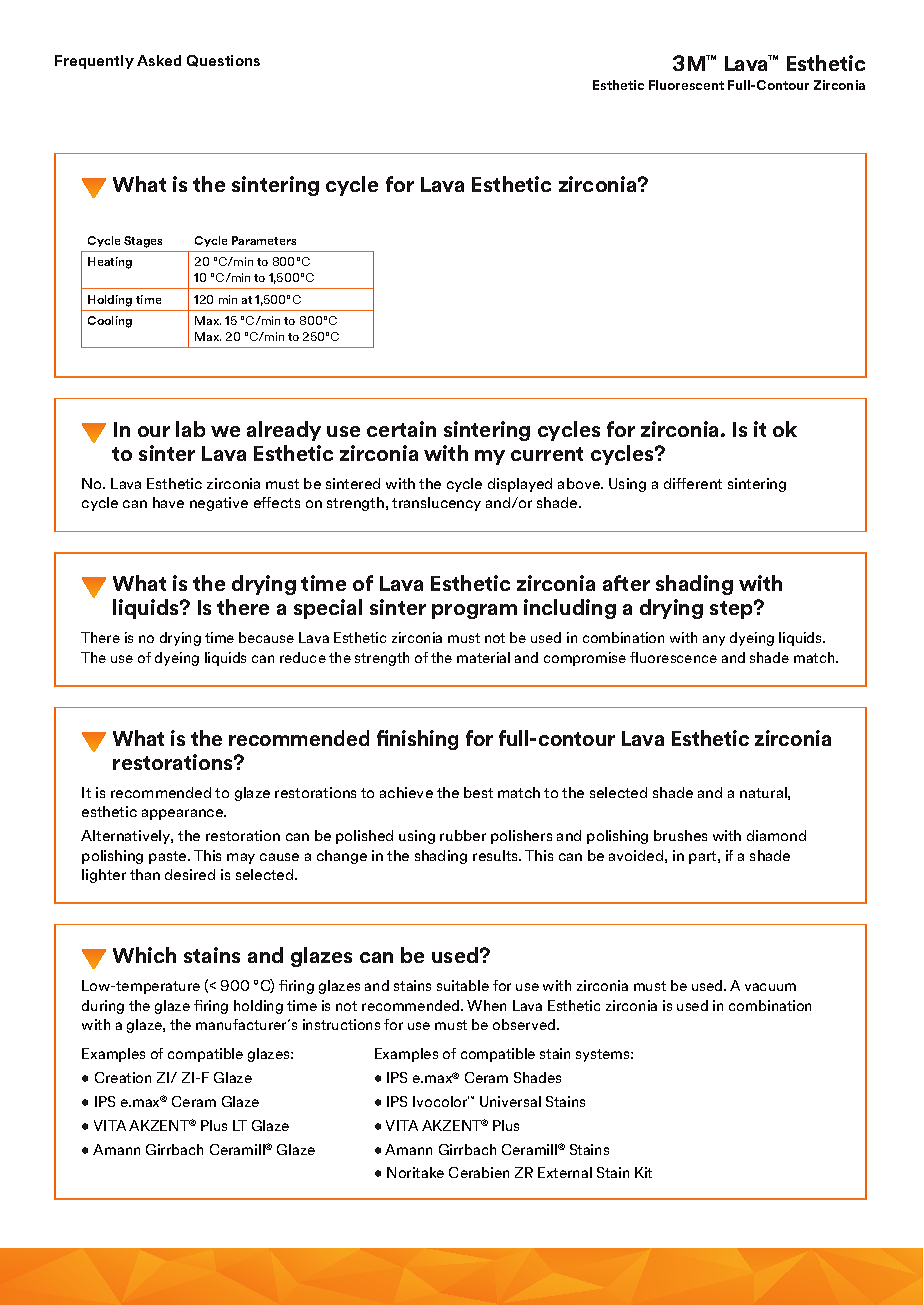 The height and width of the screenshot is (1305, 924). I want to click on Questions, so click(223, 61).
